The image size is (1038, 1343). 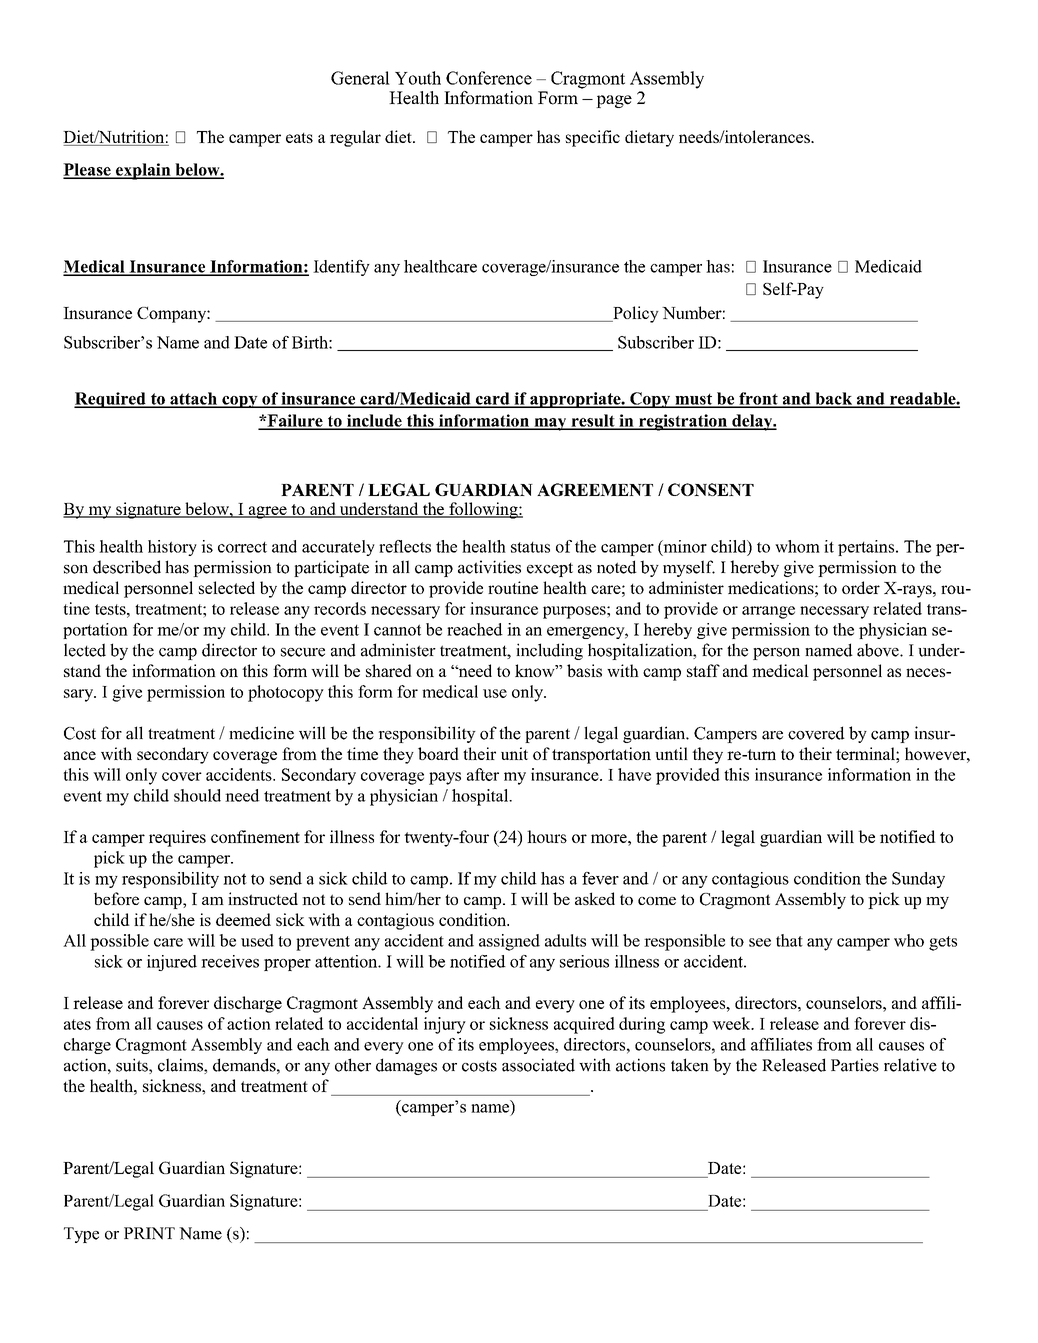 What do you see at coordinates (143, 171) in the screenshot?
I see `explain` at bounding box center [143, 171].
